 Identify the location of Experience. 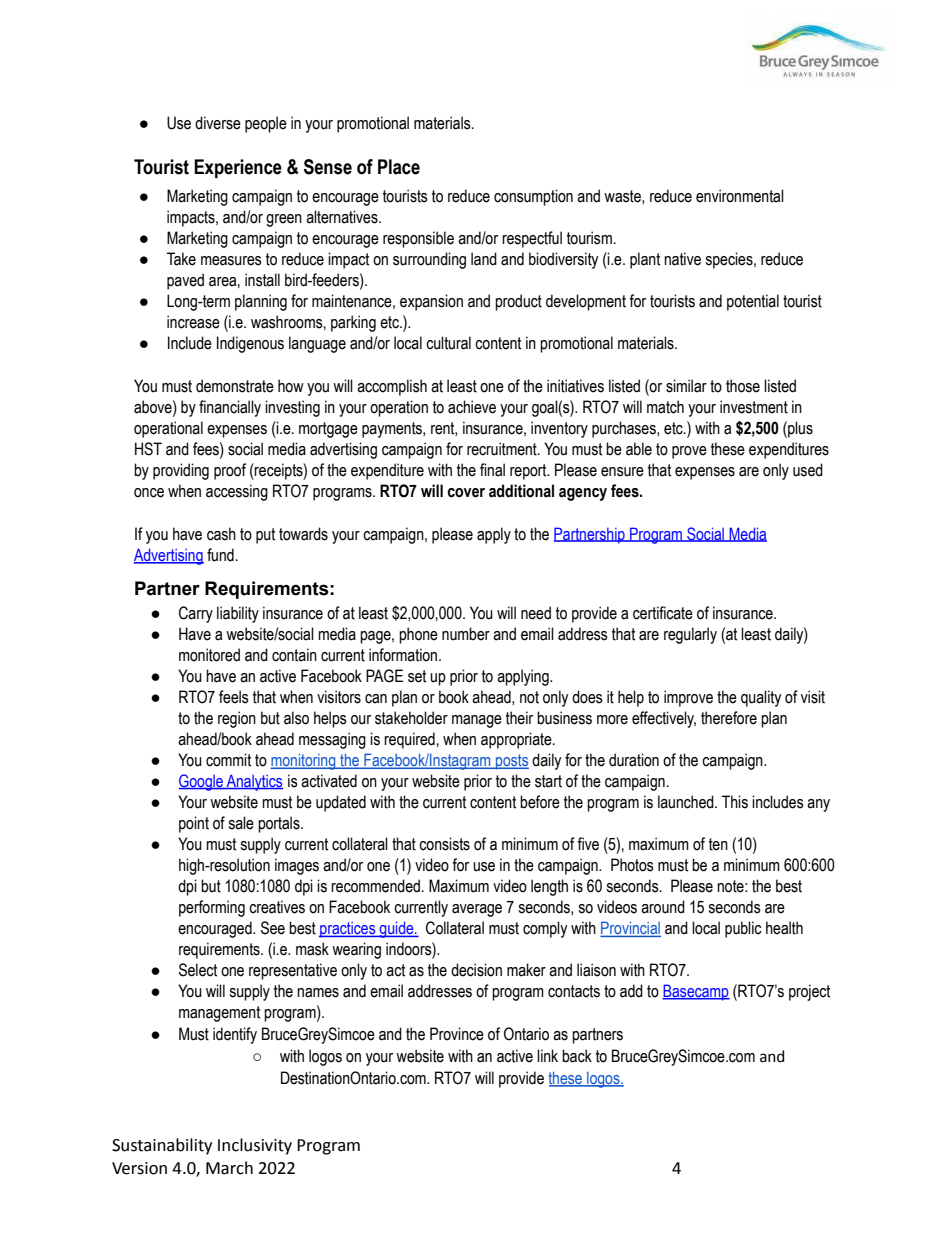
(238, 168).
